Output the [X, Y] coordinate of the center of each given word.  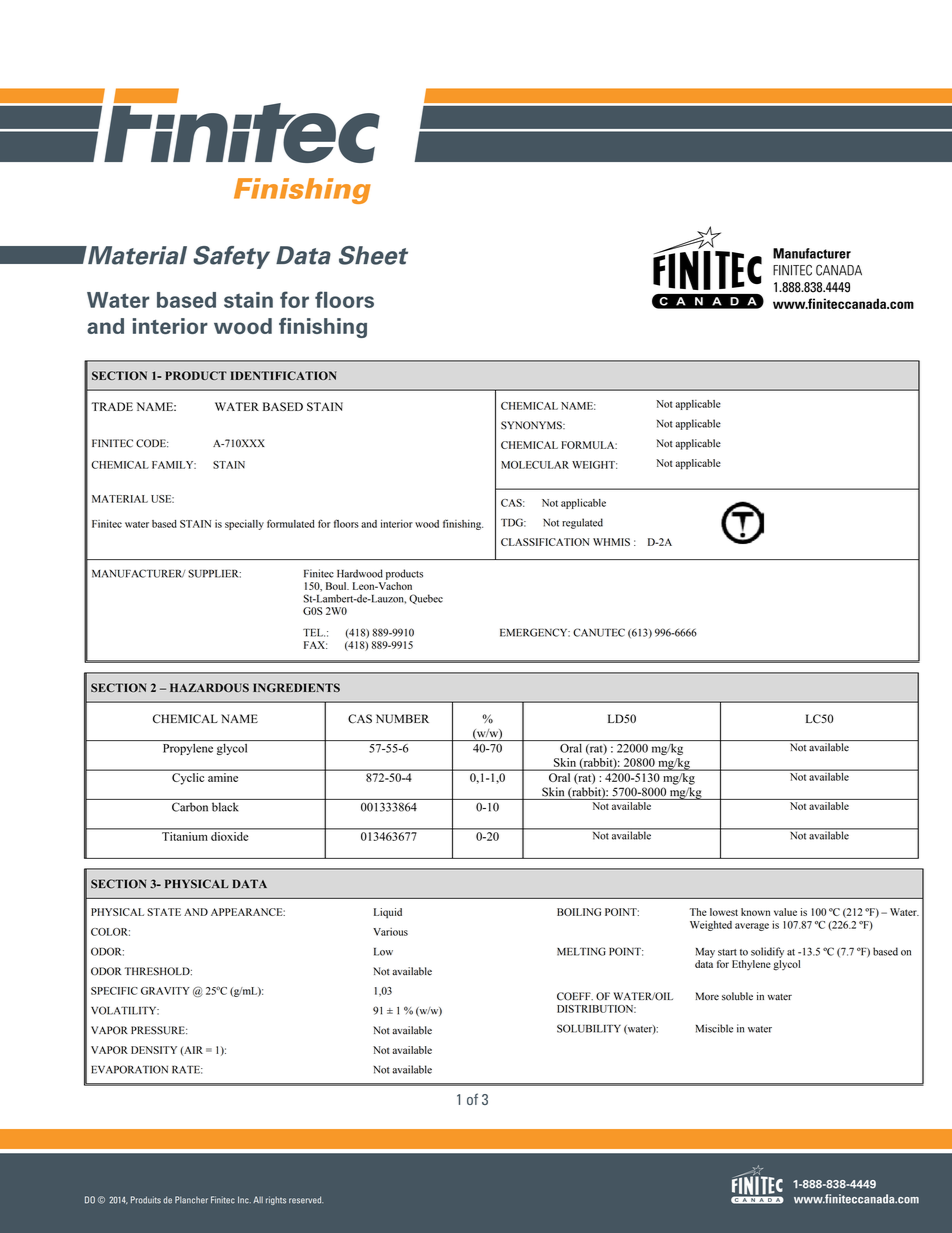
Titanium [184, 836]
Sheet [373, 255]
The [698, 912]
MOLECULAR [535, 465]
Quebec [426, 599]
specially [244, 525]
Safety [231, 257]
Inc [244, 1200]
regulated [582, 523]
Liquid [388, 913]
